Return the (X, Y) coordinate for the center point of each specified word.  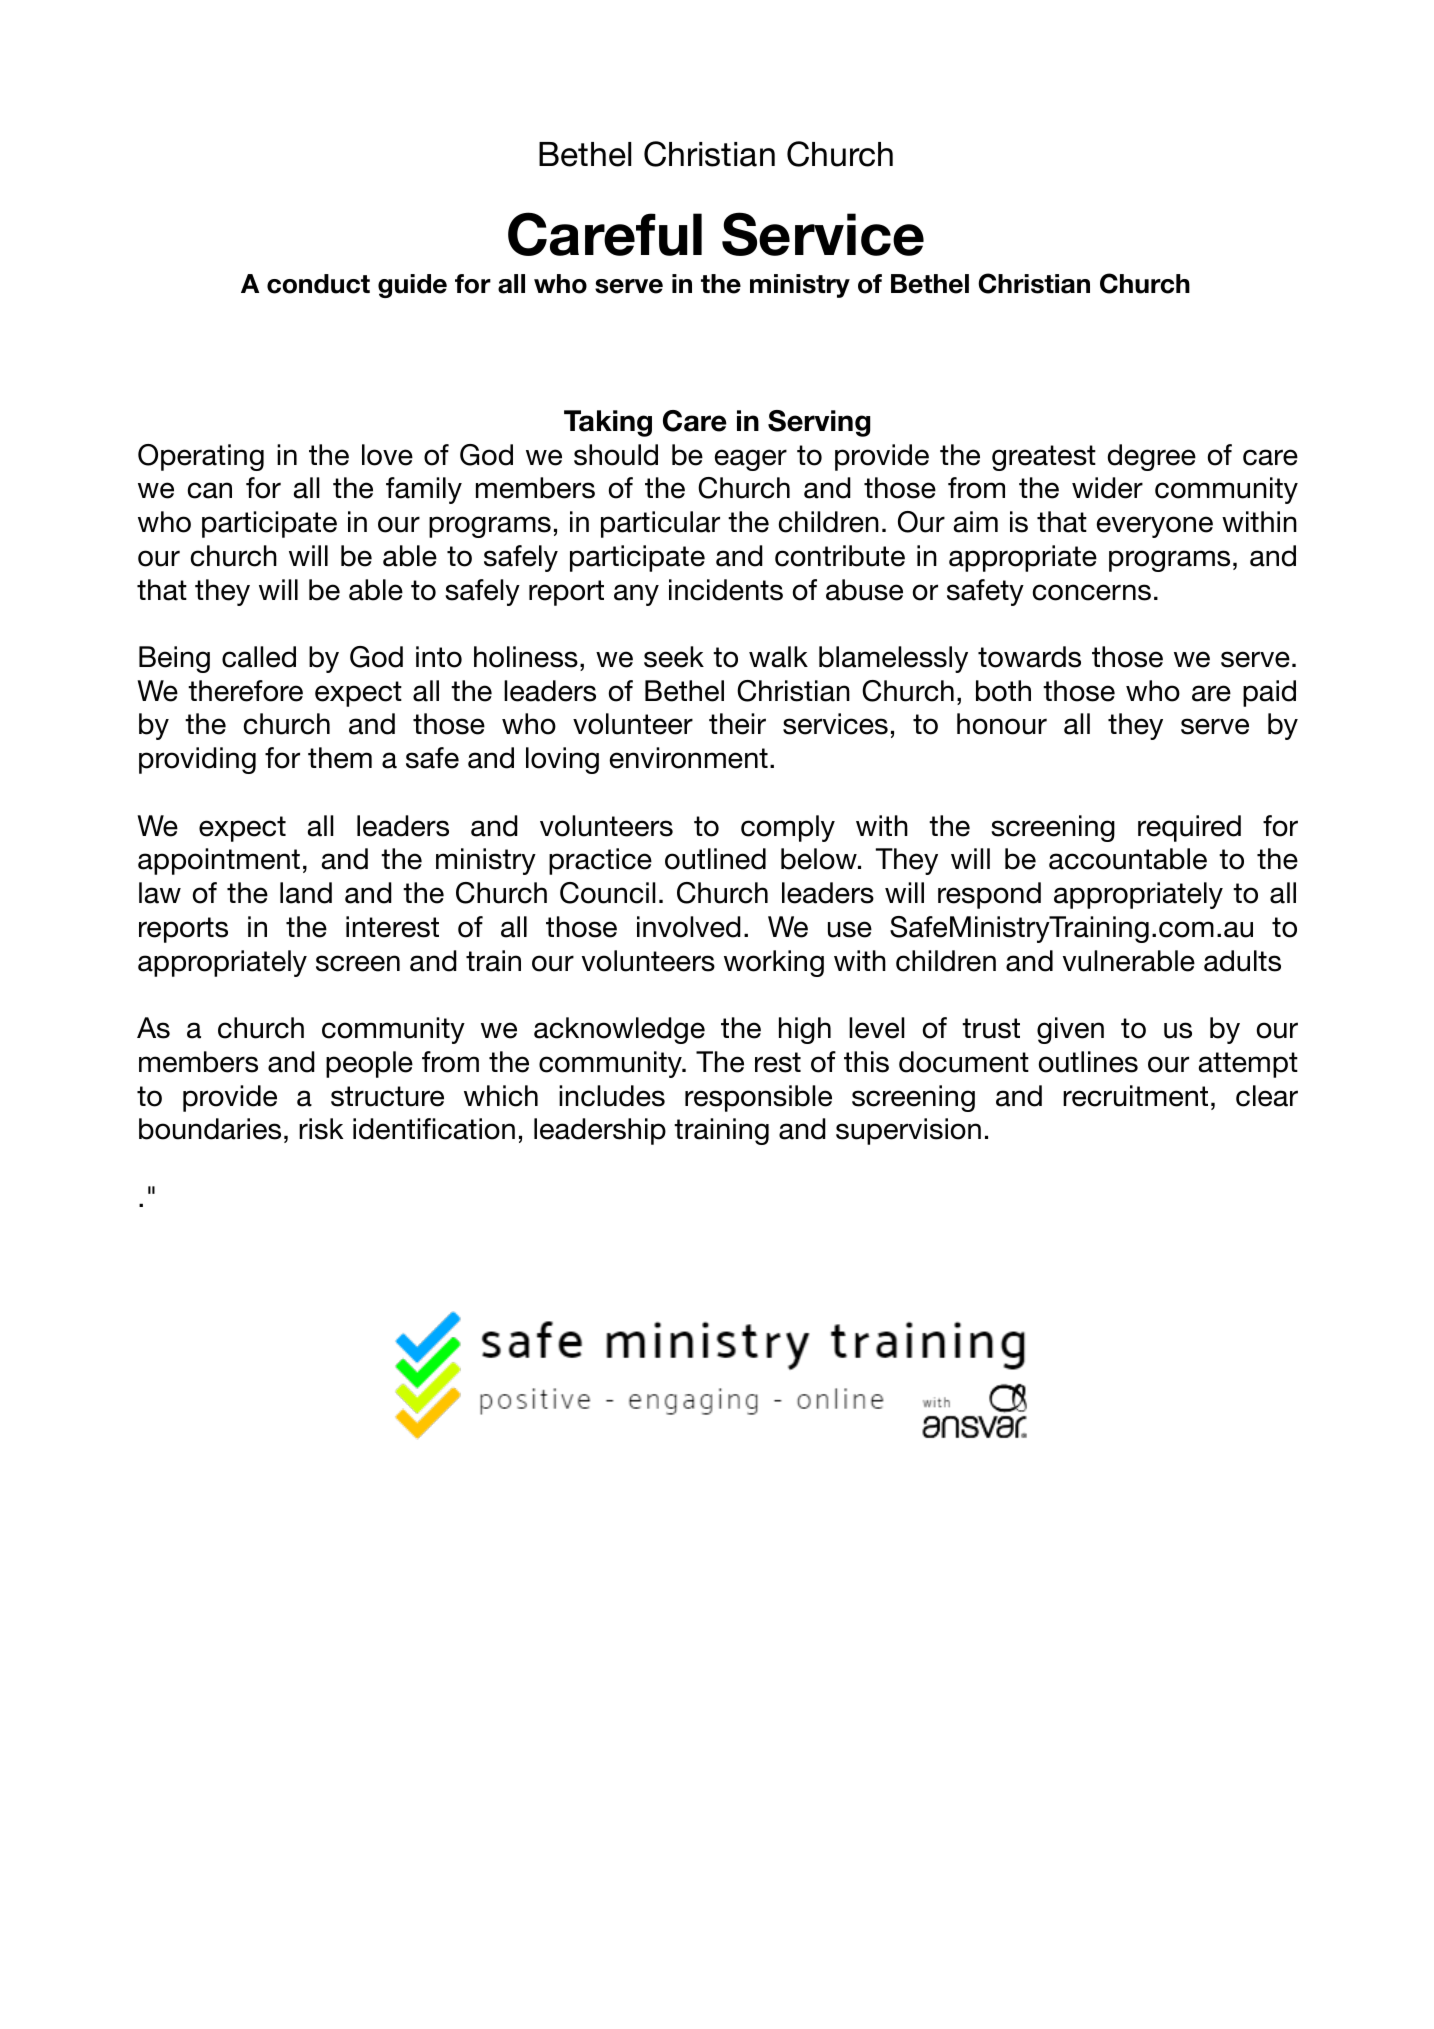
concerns (1092, 592)
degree (1152, 457)
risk (321, 1129)
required (1189, 828)
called (259, 657)
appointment (219, 861)
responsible (758, 1098)
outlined (715, 859)
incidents (726, 590)
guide (412, 286)
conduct (318, 284)
